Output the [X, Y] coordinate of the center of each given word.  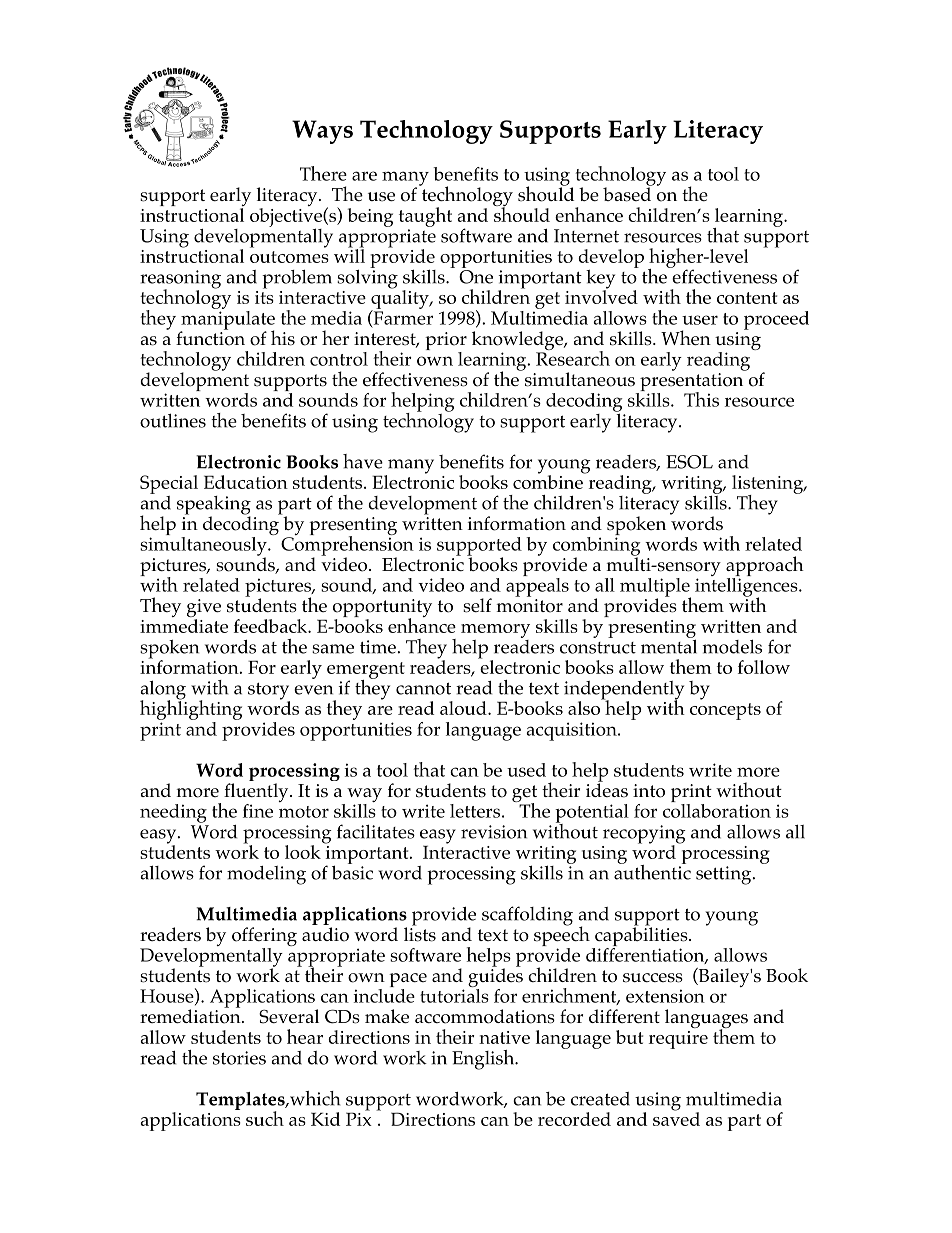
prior [446, 342]
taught [425, 217]
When [686, 338]
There [323, 173]
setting [725, 875]
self [477, 605]
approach [765, 567]
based [628, 193]
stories [239, 1058]
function [210, 337]
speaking [214, 506]
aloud [464, 708]
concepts [725, 711]
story [269, 692]
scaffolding [527, 916]
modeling [266, 875]
